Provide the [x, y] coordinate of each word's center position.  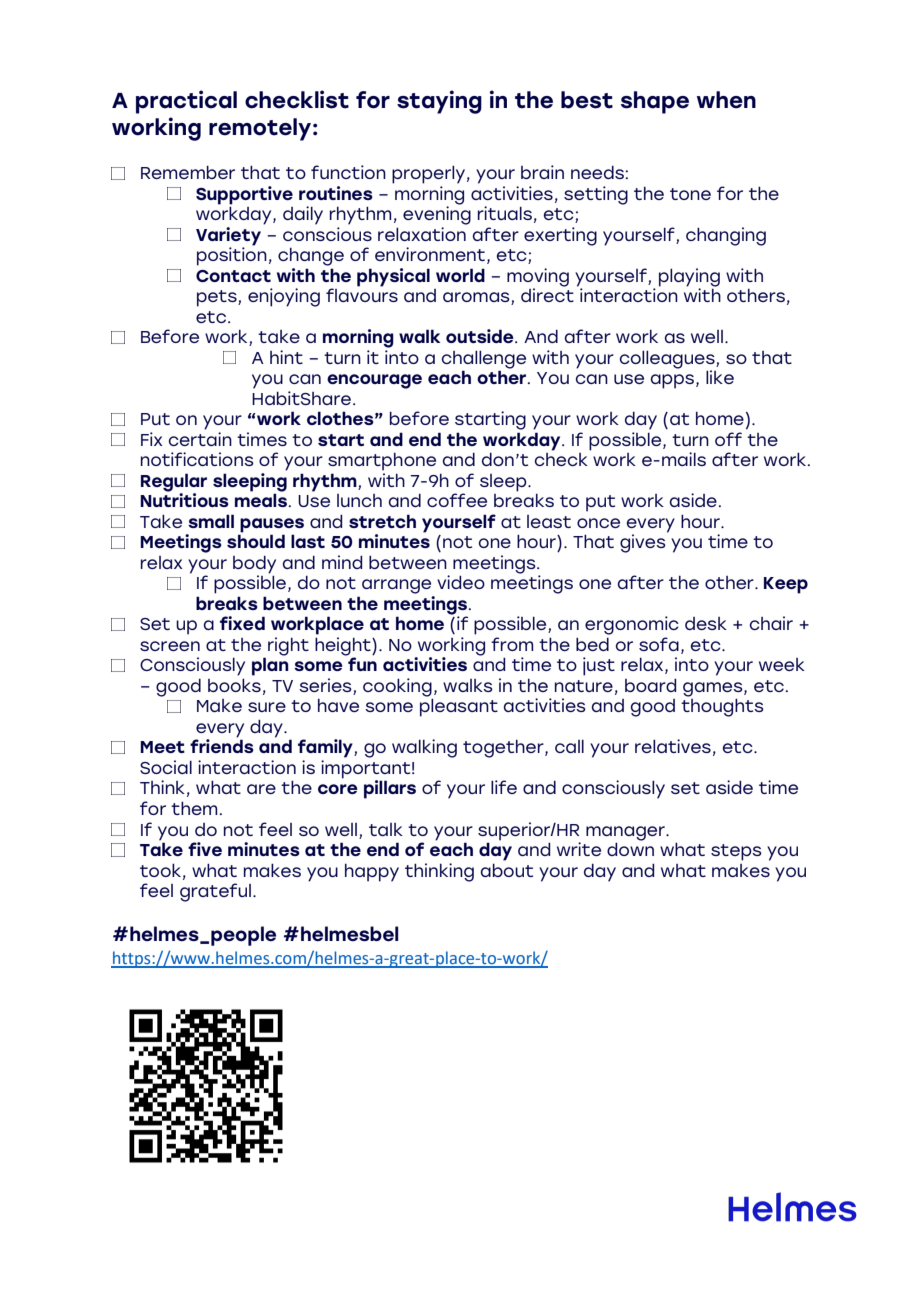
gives [644, 542]
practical [186, 102]
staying [439, 102]
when [726, 100]
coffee [457, 500]
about [506, 870]
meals [261, 500]
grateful [215, 892]
